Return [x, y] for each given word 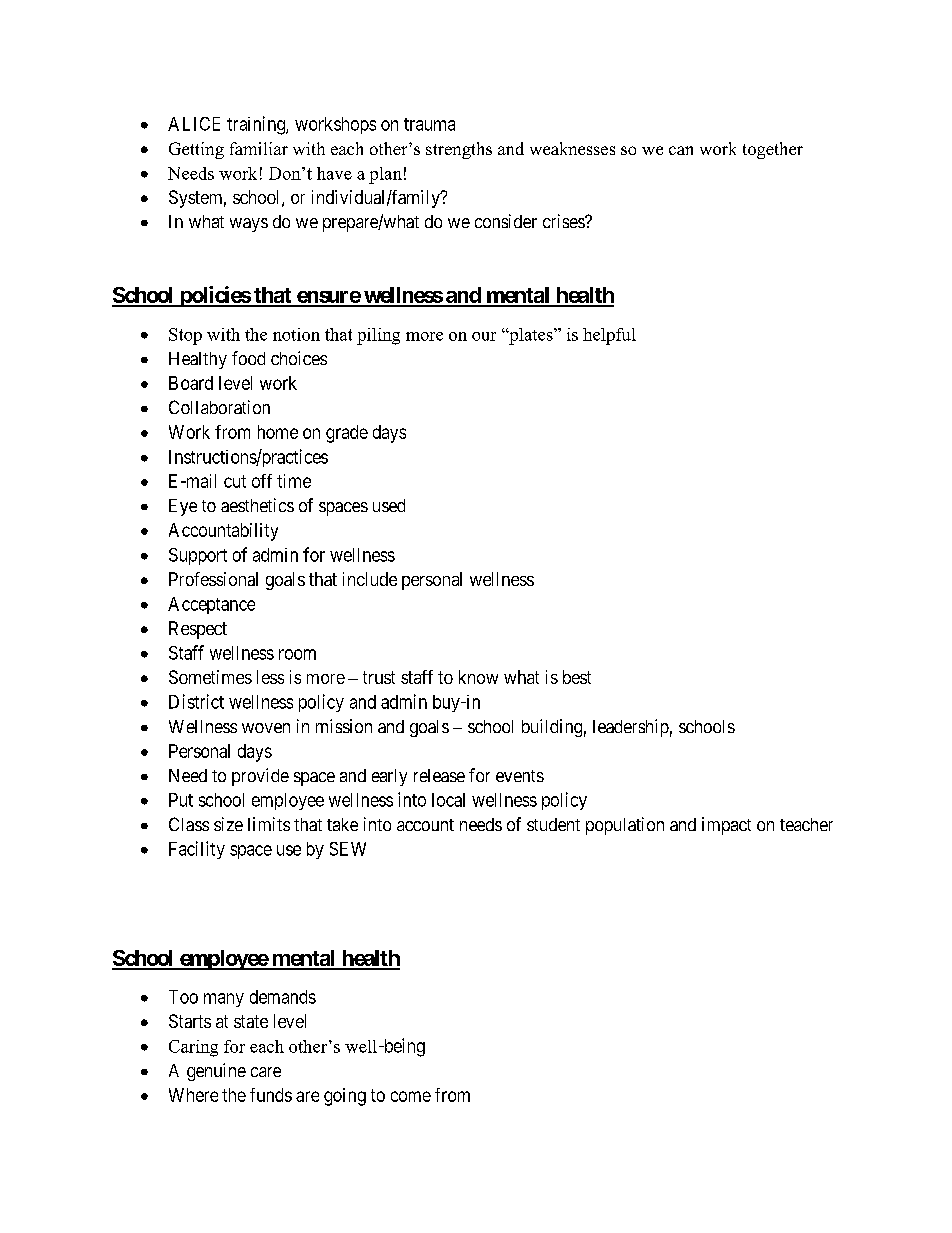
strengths [459, 150]
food [248, 358]
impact [726, 826]
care [266, 1072]
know [478, 677]
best [577, 677]
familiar [259, 148]
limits [269, 824]
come [411, 1096]
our [484, 336]
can [681, 150]
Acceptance [211, 605]
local [448, 800]
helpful [609, 336]
